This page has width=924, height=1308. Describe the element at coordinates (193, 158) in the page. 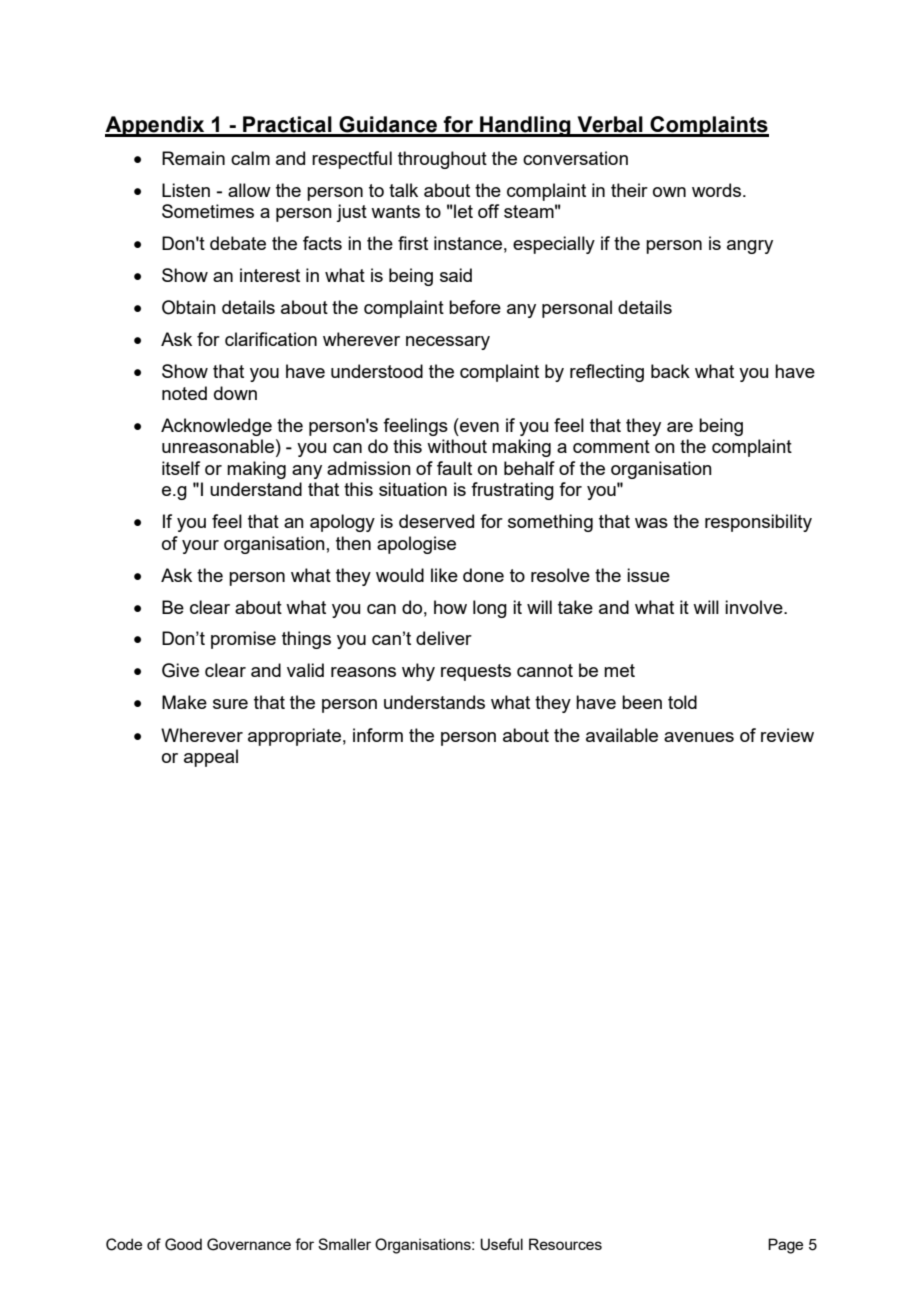

I see `Remain` at that location.
